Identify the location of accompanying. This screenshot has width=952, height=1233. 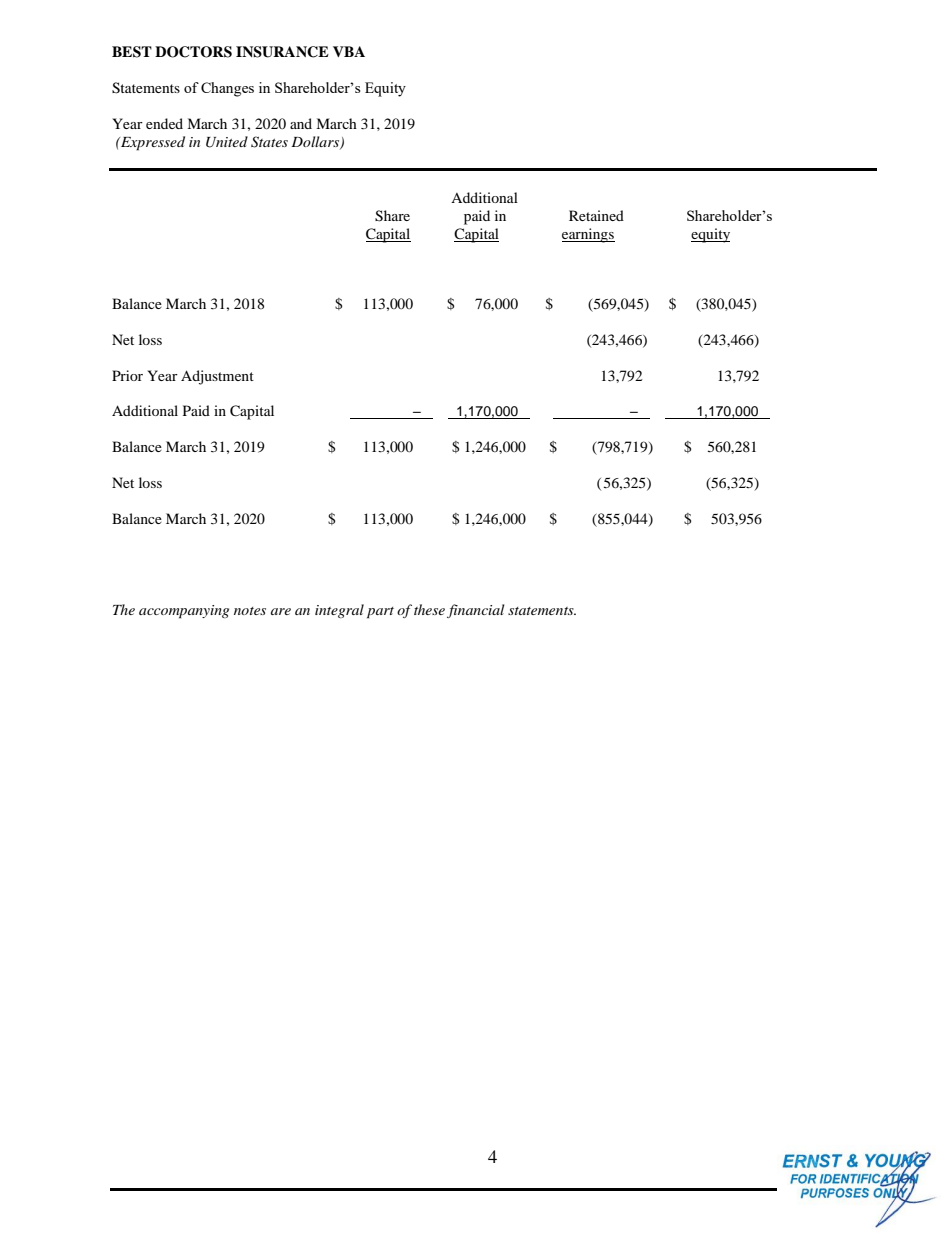
(184, 612).
